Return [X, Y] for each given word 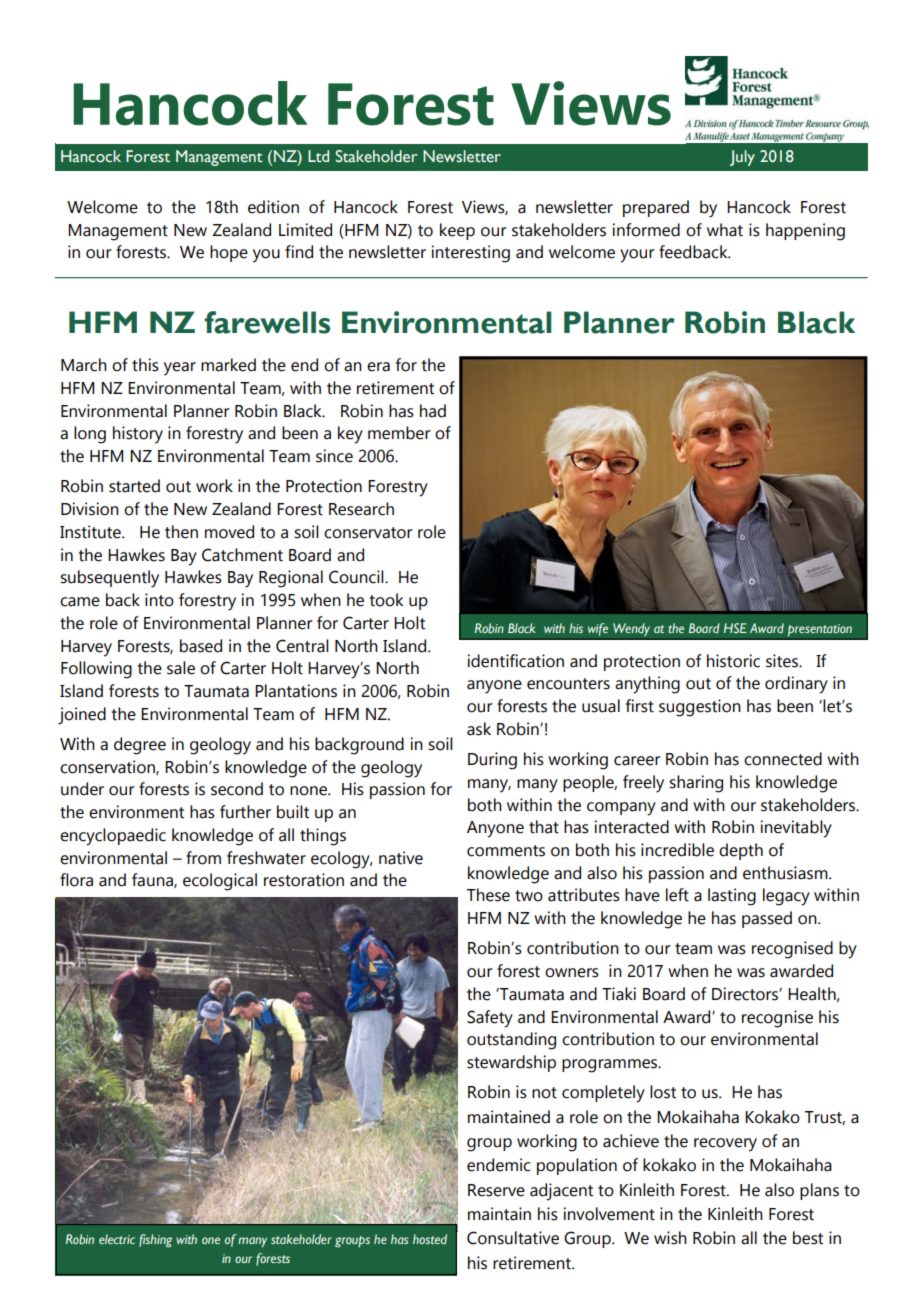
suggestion [700, 708]
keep [457, 231]
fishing [155, 1241]
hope [229, 253]
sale [181, 668]
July [742, 158]
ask [479, 729]
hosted [430, 1239]
